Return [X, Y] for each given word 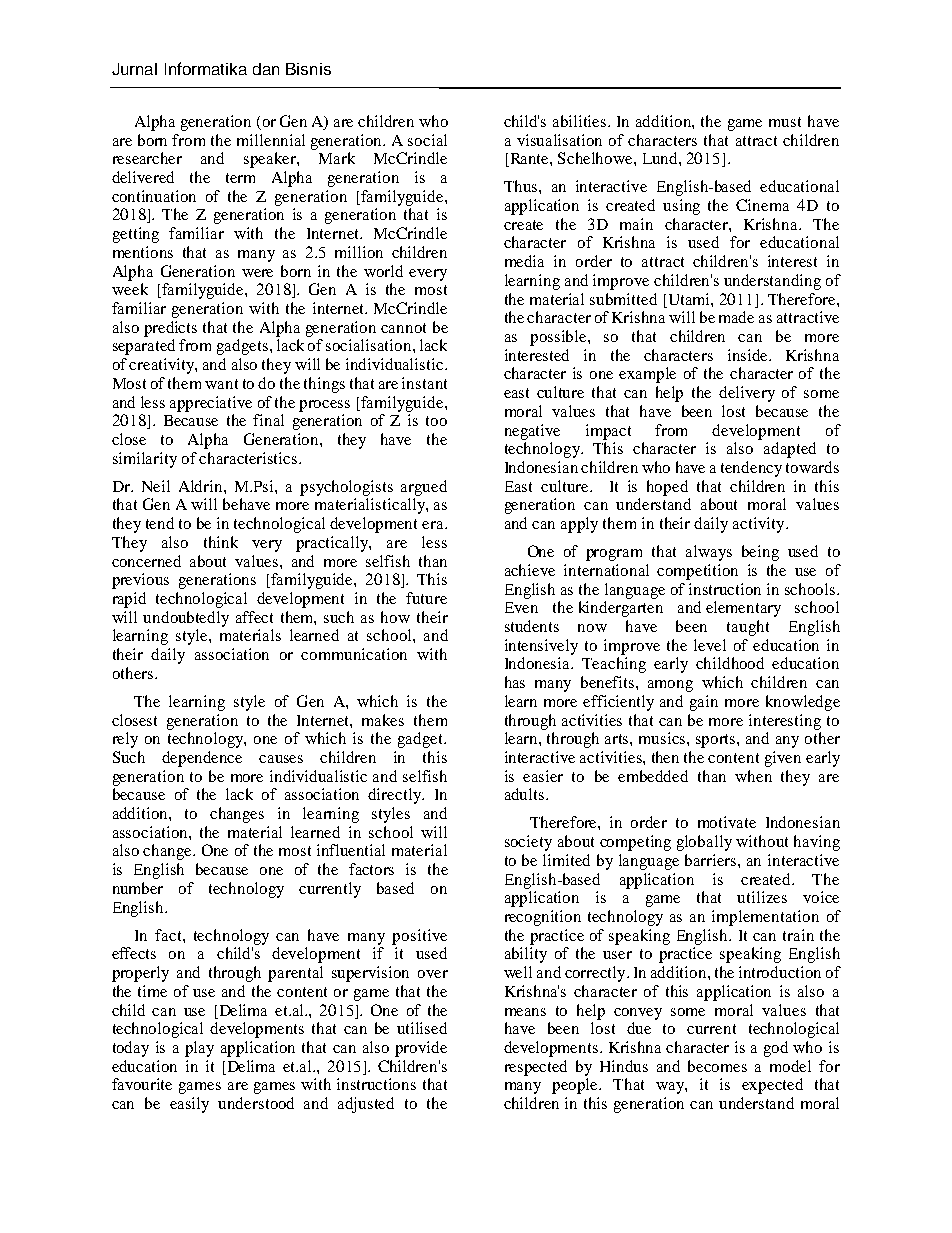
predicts [170, 329]
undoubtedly [186, 619]
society [528, 843]
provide [421, 1049]
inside [749, 355]
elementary [743, 609]
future [426, 598]
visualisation [559, 140]
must [785, 122]
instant [424, 383]
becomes [717, 1066]
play [199, 1049]
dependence [202, 759]
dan [266, 69]
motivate [727, 822]
